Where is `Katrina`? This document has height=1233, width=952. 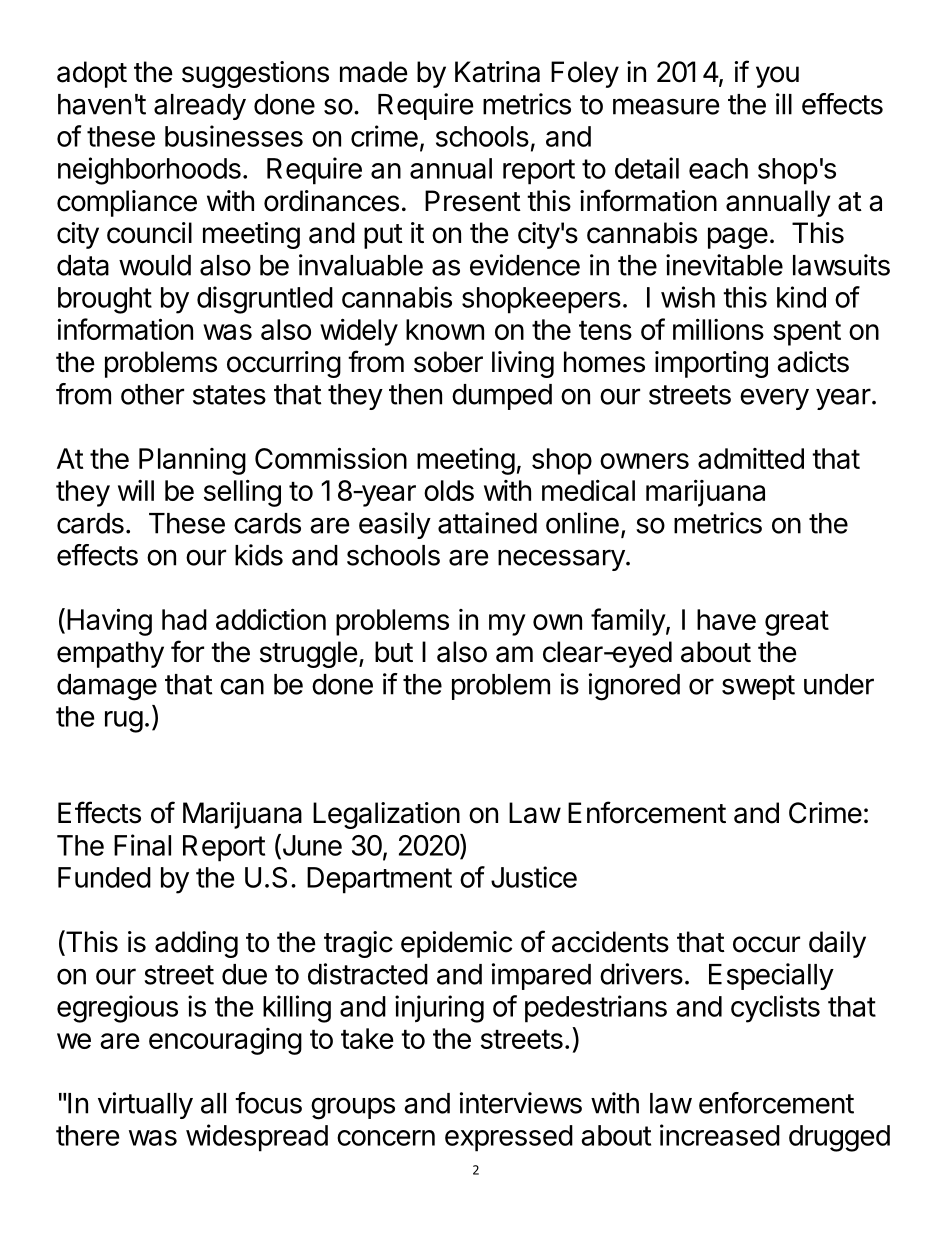 Katrina is located at coordinates (497, 72).
